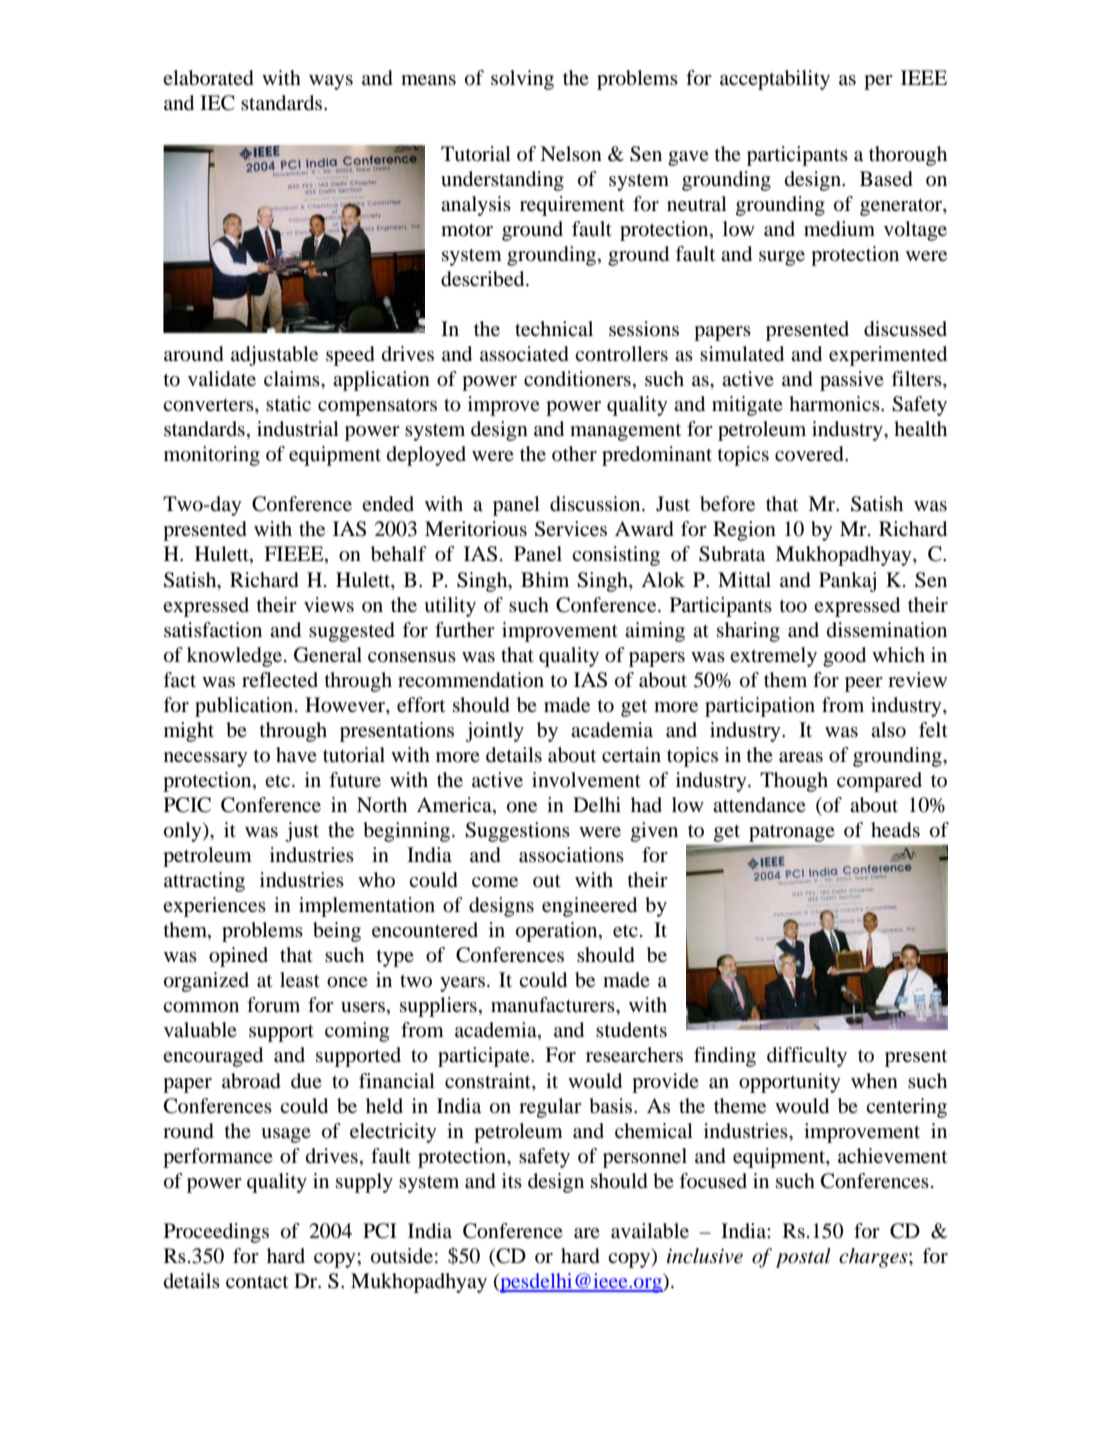 The height and width of the screenshot is (1438, 1111). What do you see at coordinates (571, 154) in the screenshot?
I see `Nelson` at bounding box center [571, 154].
